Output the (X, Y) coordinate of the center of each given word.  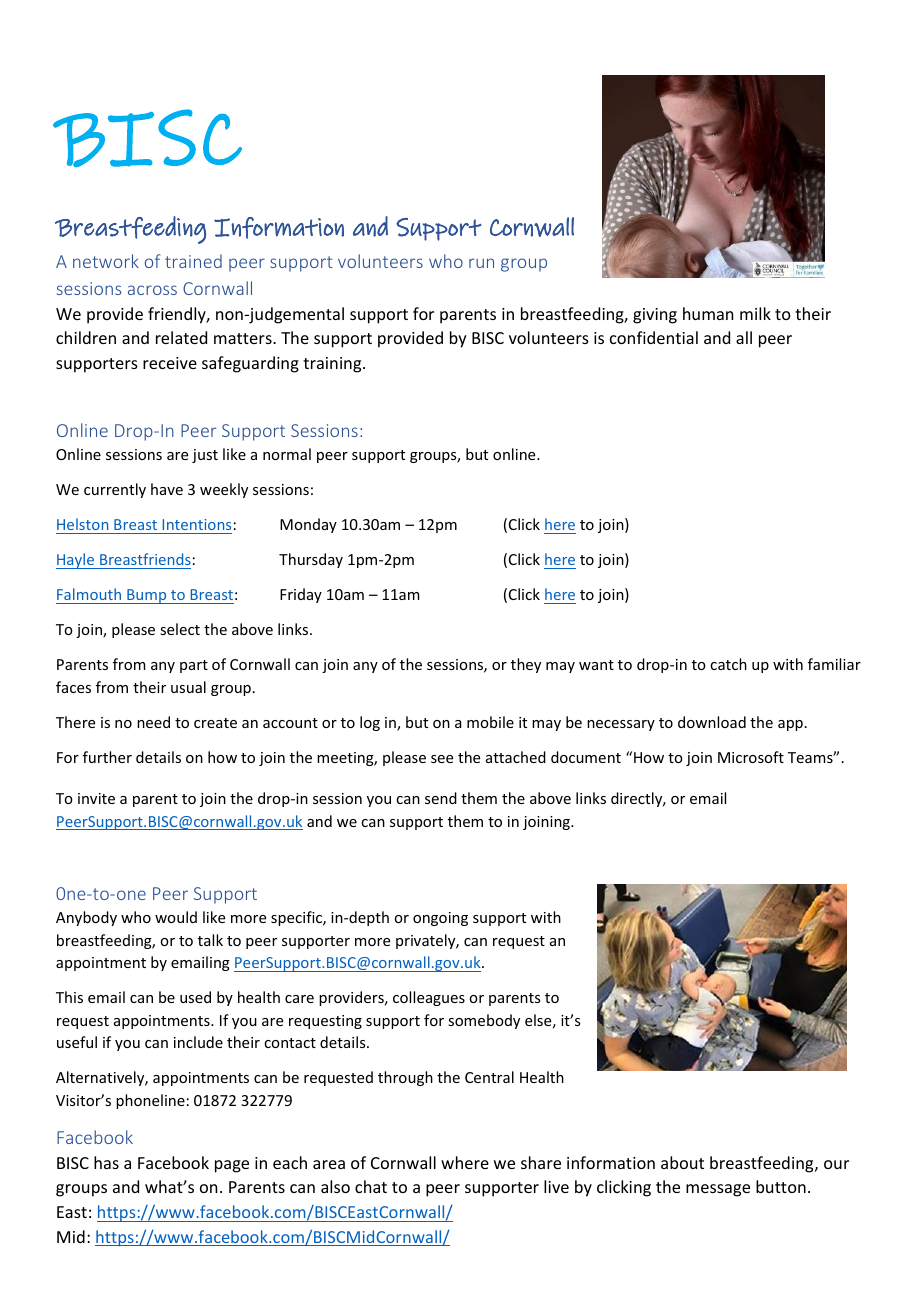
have (167, 489)
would (176, 917)
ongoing (440, 919)
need (153, 722)
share (541, 1162)
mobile (490, 722)
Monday (308, 525)
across (152, 290)
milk (755, 313)
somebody (484, 1021)
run (481, 263)
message (718, 1190)
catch (728, 664)
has (106, 1162)
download (712, 722)
